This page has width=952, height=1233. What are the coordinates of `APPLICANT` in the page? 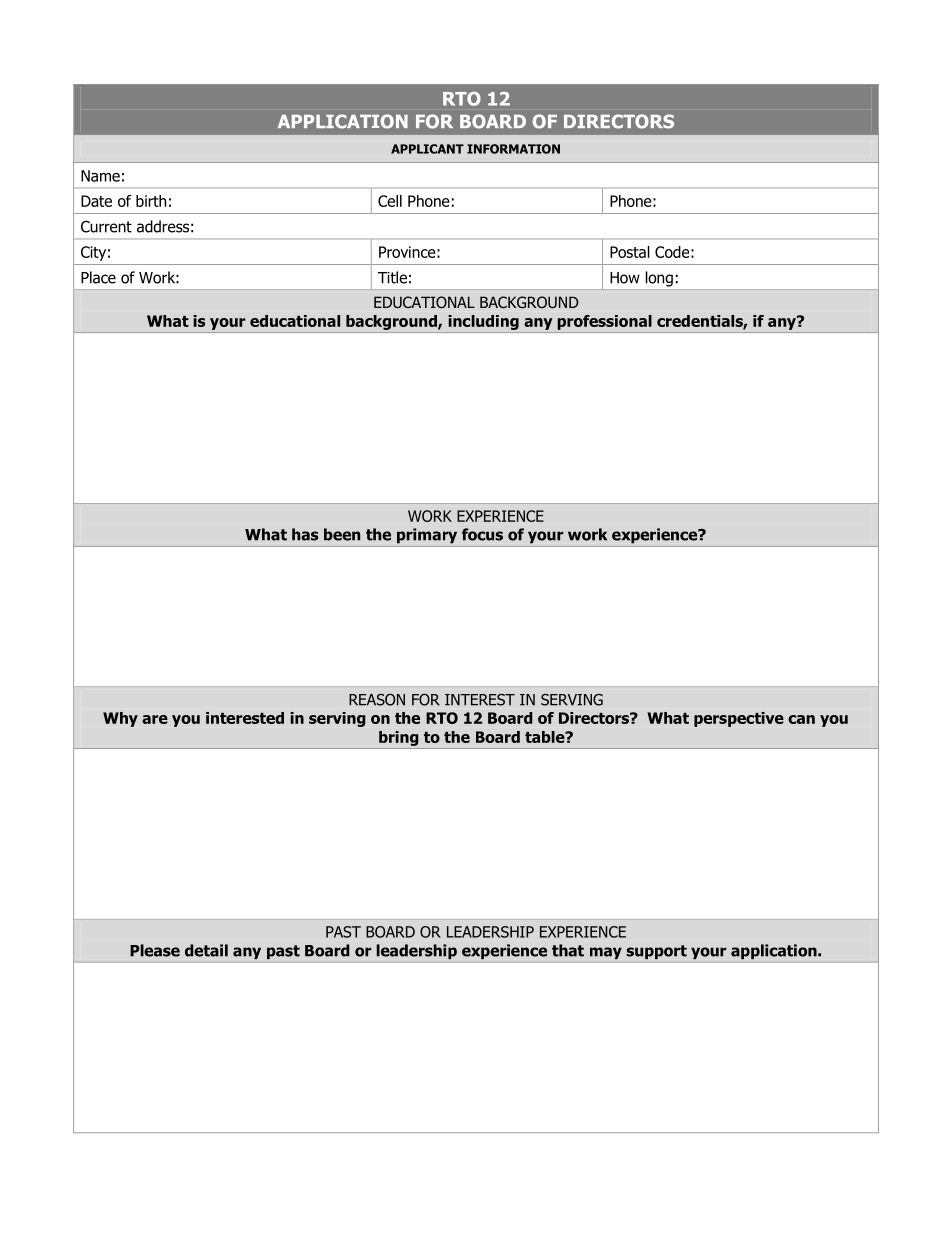 It's located at (427, 149).
